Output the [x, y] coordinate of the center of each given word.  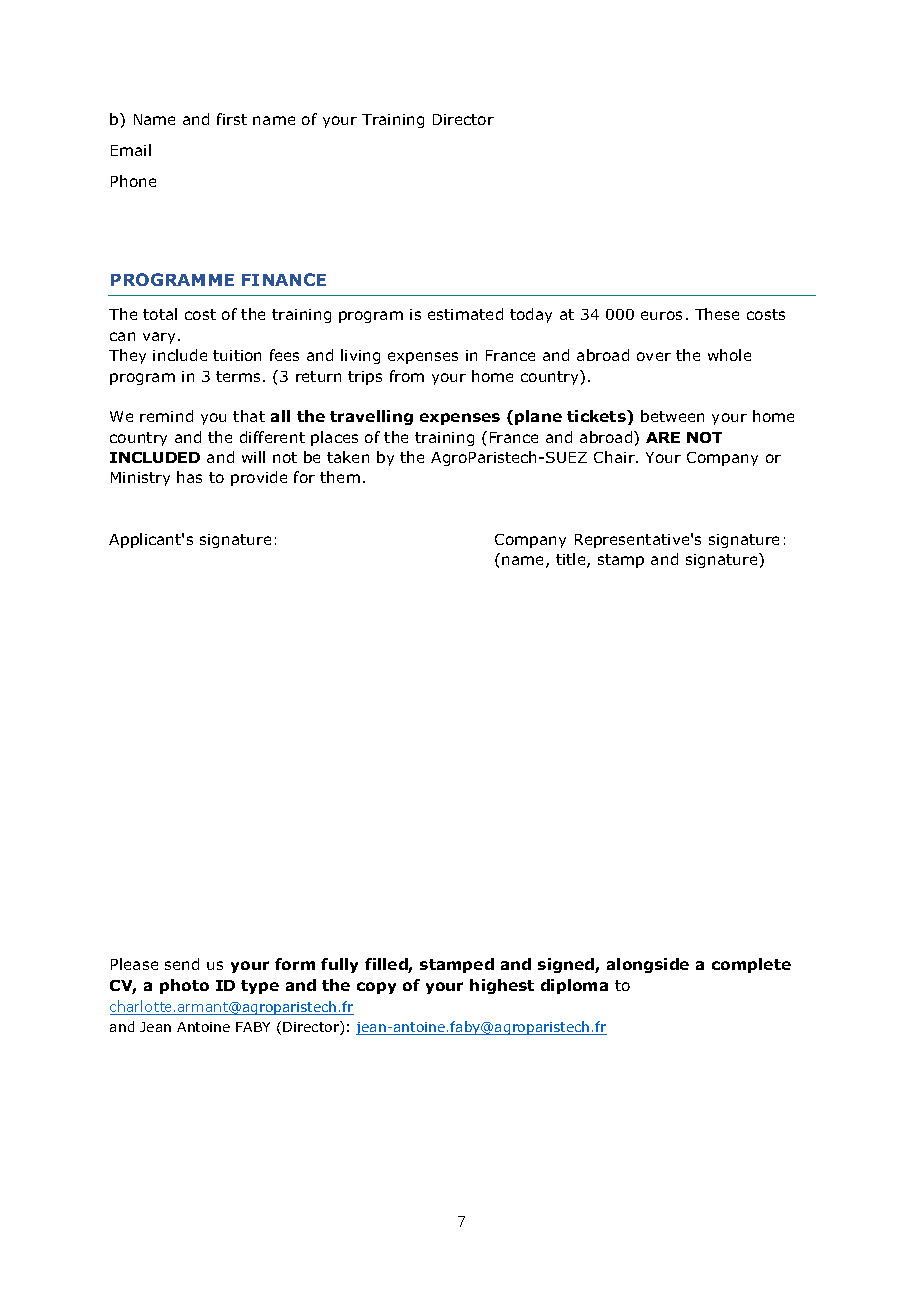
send [182, 964]
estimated [465, 314]
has [189, 477]
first [232, 119]
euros [661, 315]
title [572, 560]
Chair [615, 457]
